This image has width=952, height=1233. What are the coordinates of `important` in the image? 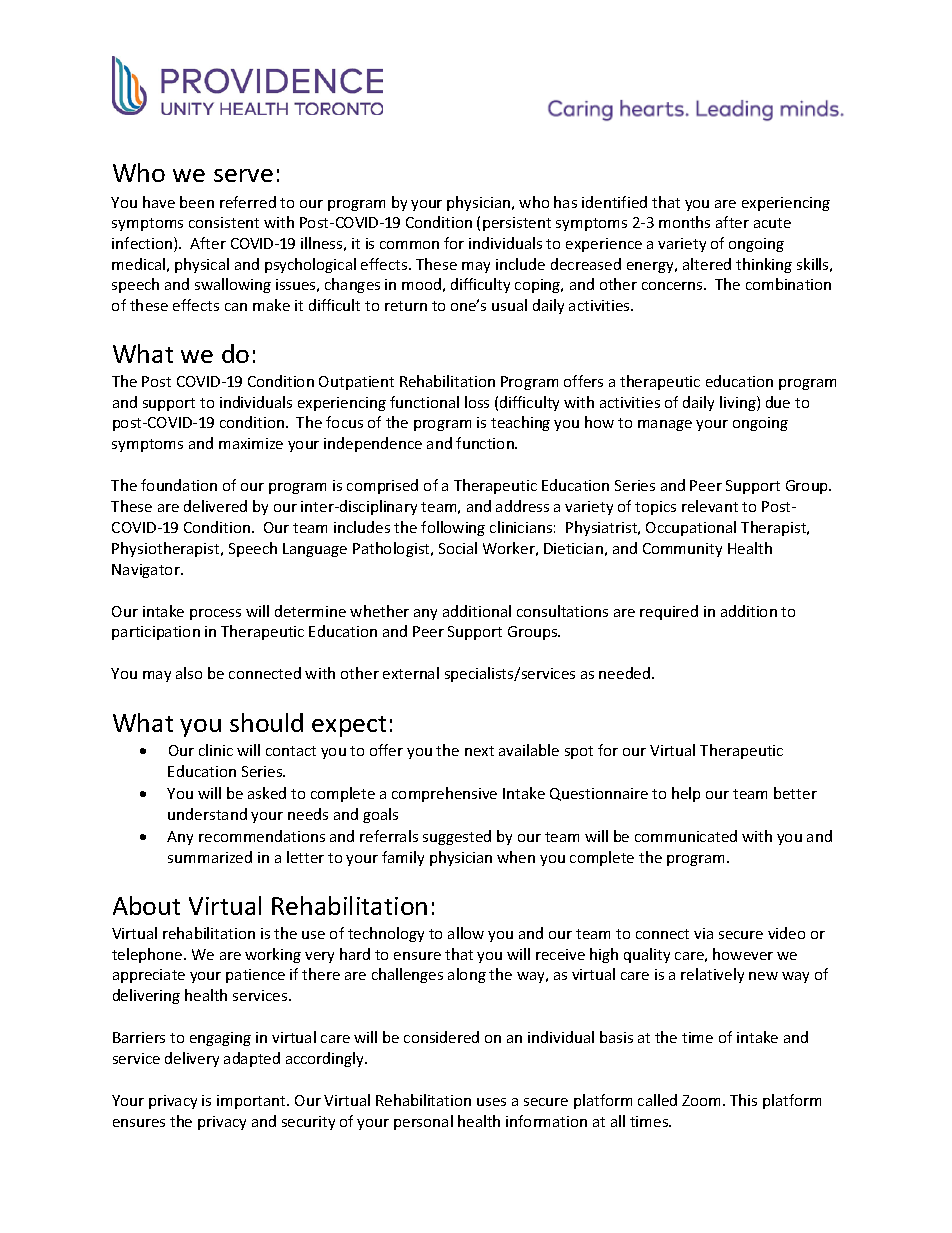 It's located at (253, 1102).
